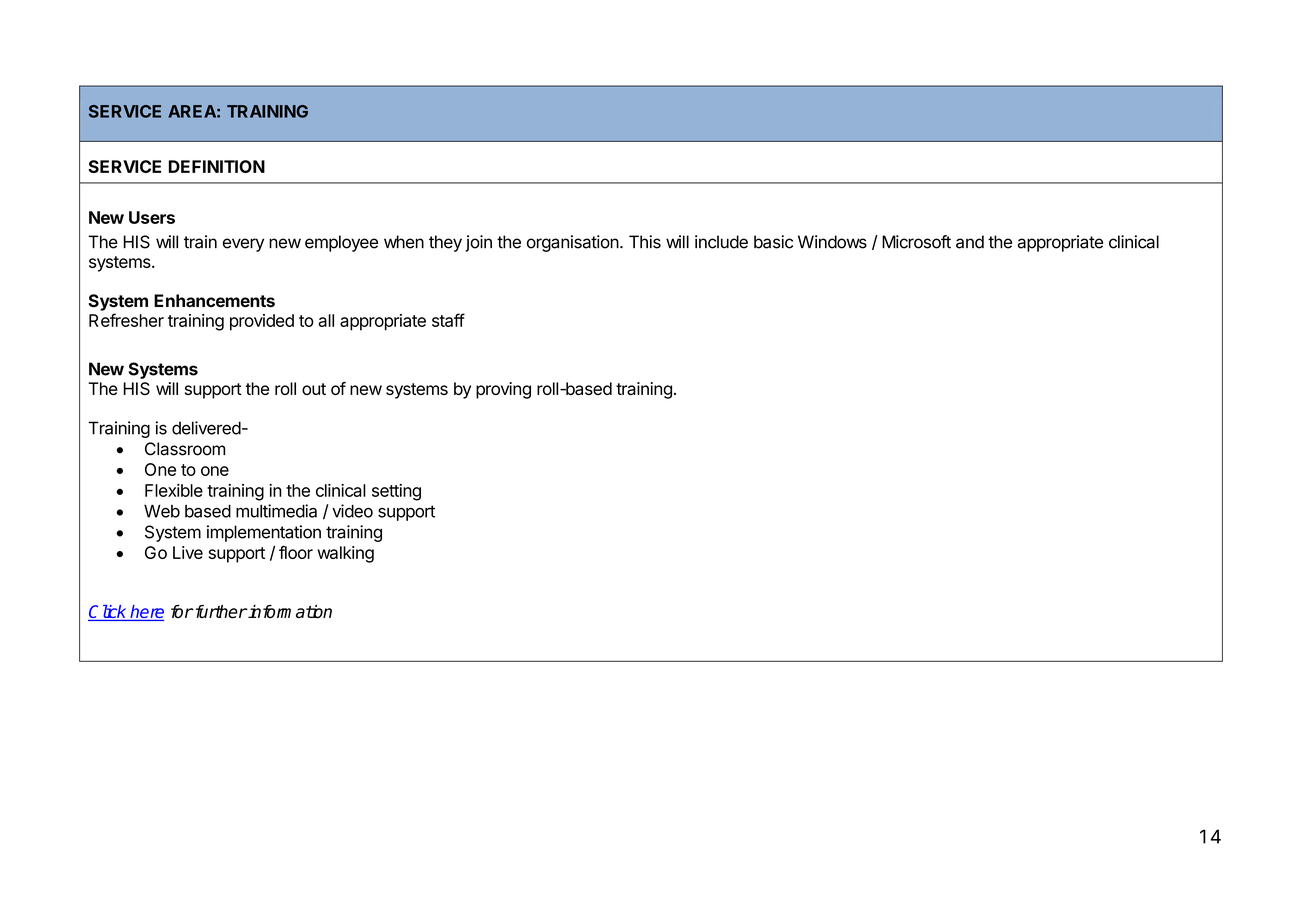  What do you see at coordinates (573, 243) in the screenshot?
I see `organisation` at bounding box center [573, 243].
